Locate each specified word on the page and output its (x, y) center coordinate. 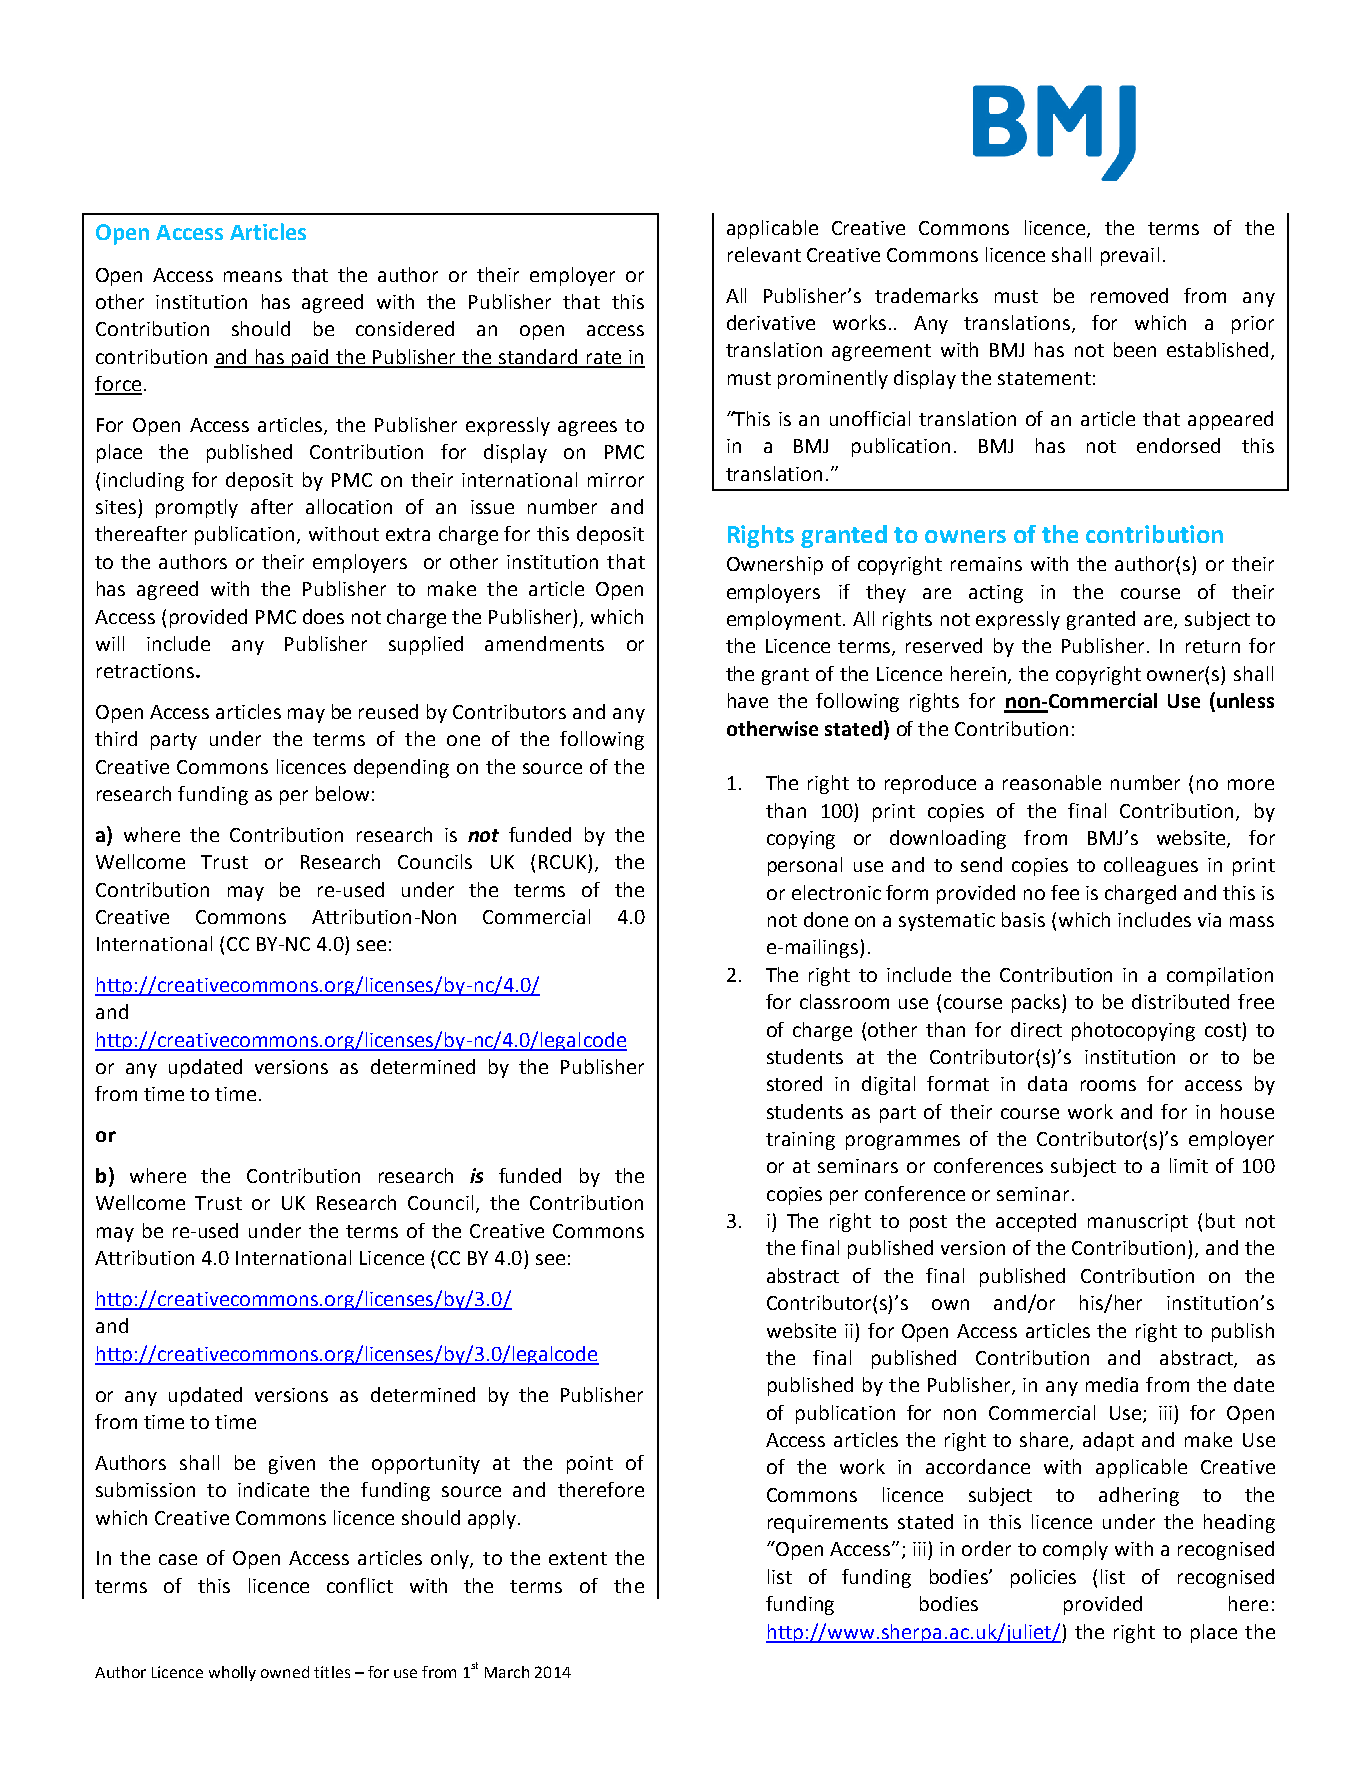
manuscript (1138, 1223)
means (253, 276)
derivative (771, 322)
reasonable (1052, 782)
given (292, 1465)
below (342, 793)
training (800, 1141)
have (748, 700)
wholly (232, 1673)
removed (1129, 295)
